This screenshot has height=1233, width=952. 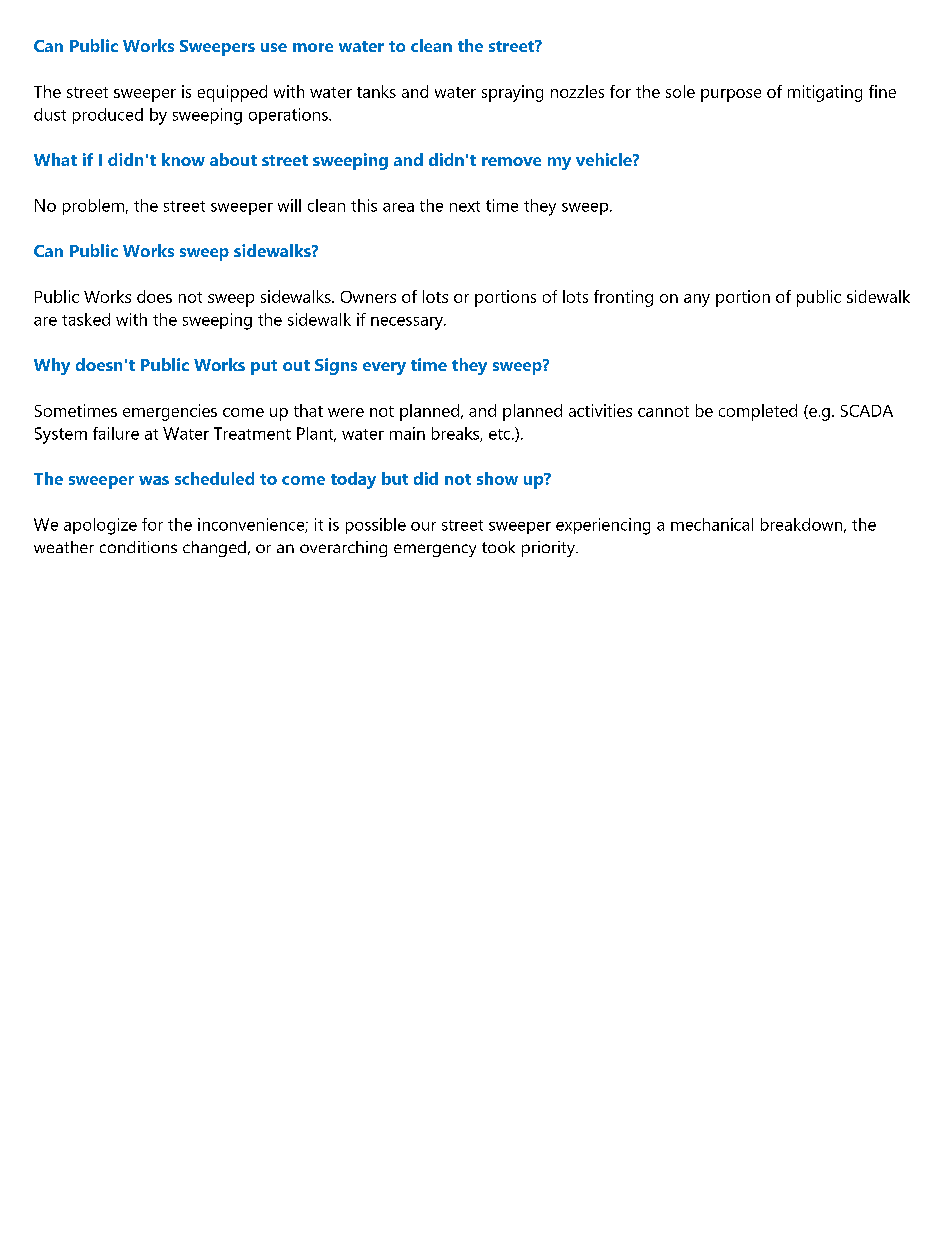 What do you see at coordinates (138, 547) in the screenshot?
I see `conditions` at bounding box center [138, 547].
